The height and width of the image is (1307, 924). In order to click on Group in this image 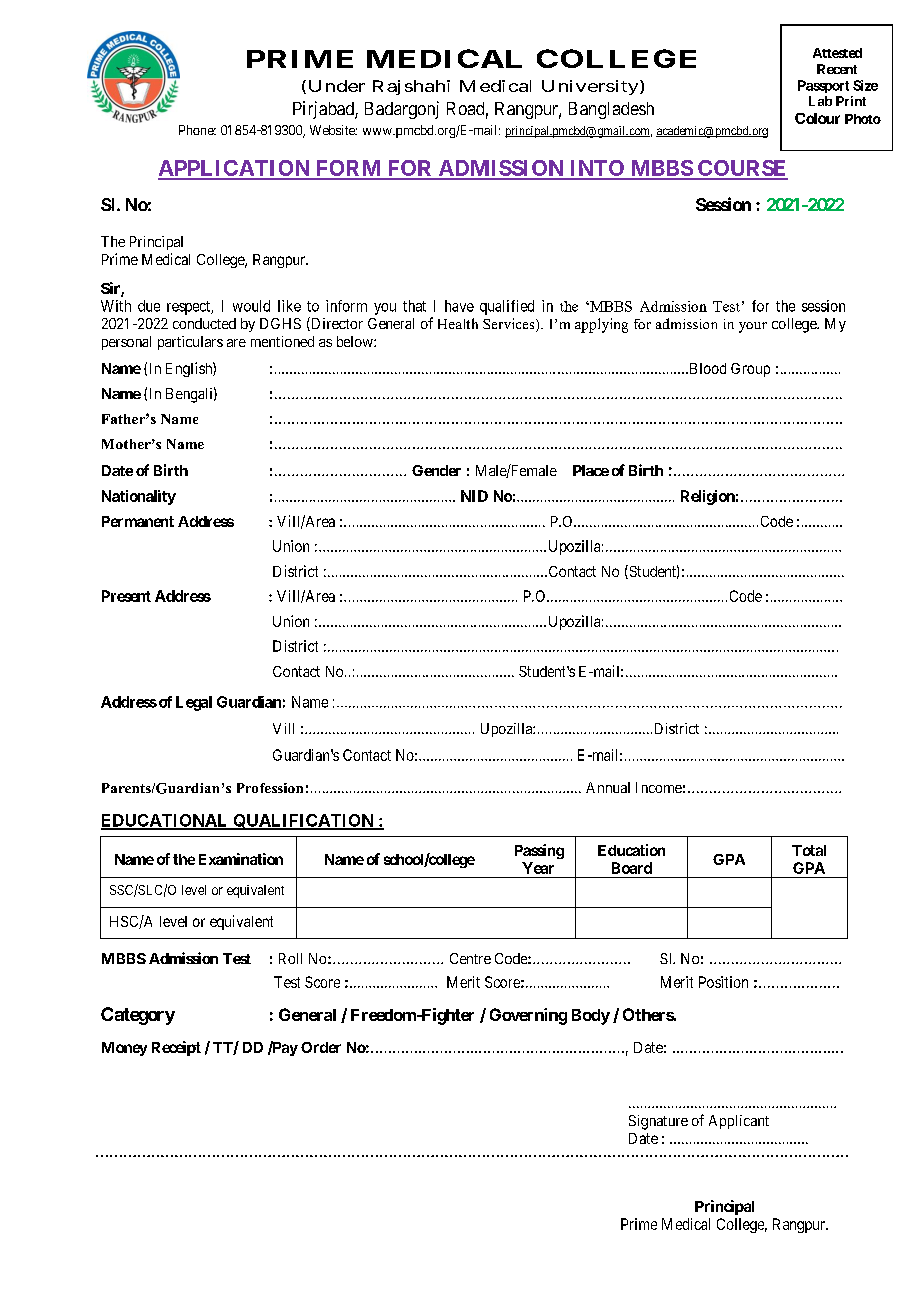, I will do `click(750, 370)`.
